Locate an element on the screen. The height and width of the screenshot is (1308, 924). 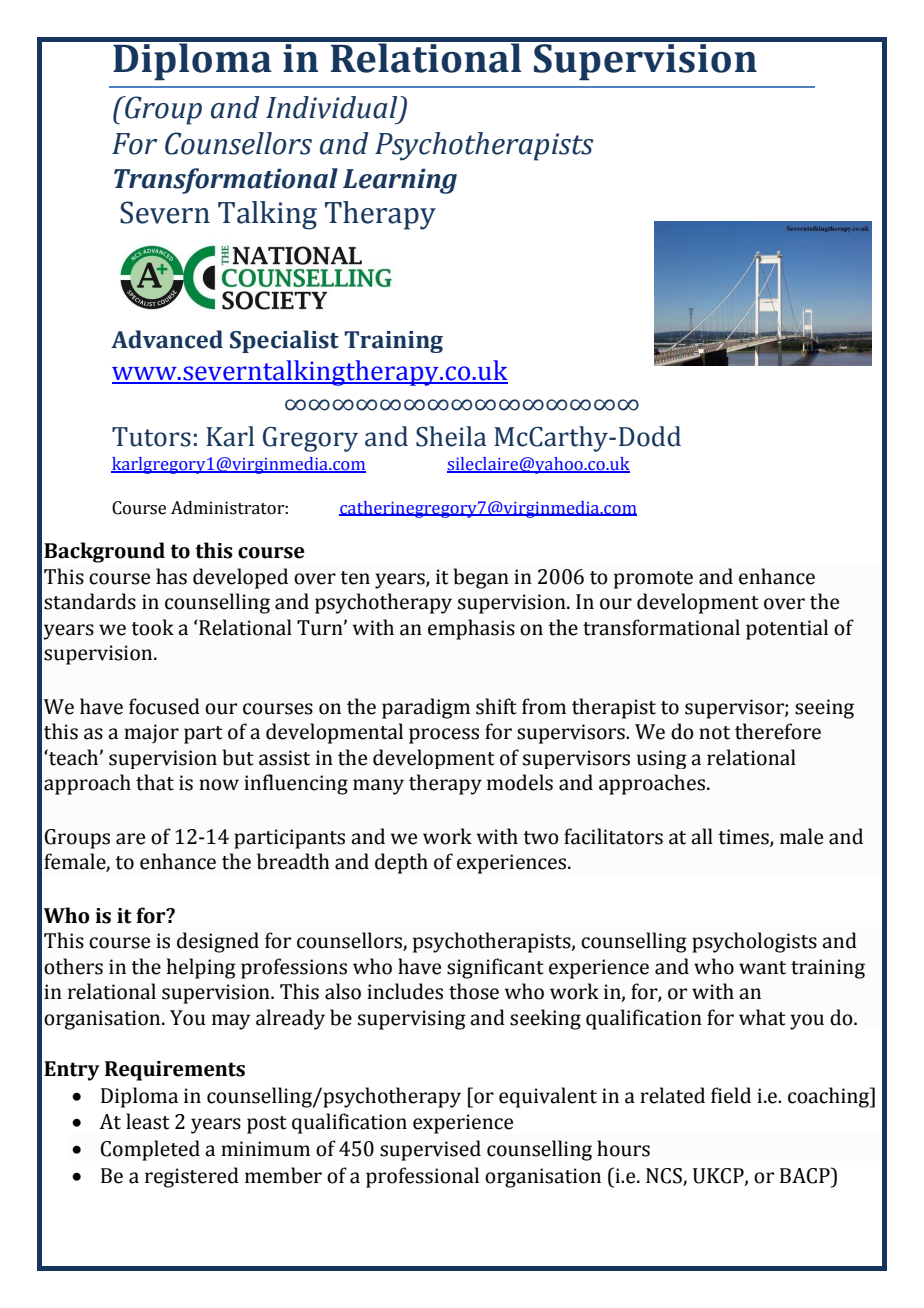
emphasis is located at coordinates (471, 629).
